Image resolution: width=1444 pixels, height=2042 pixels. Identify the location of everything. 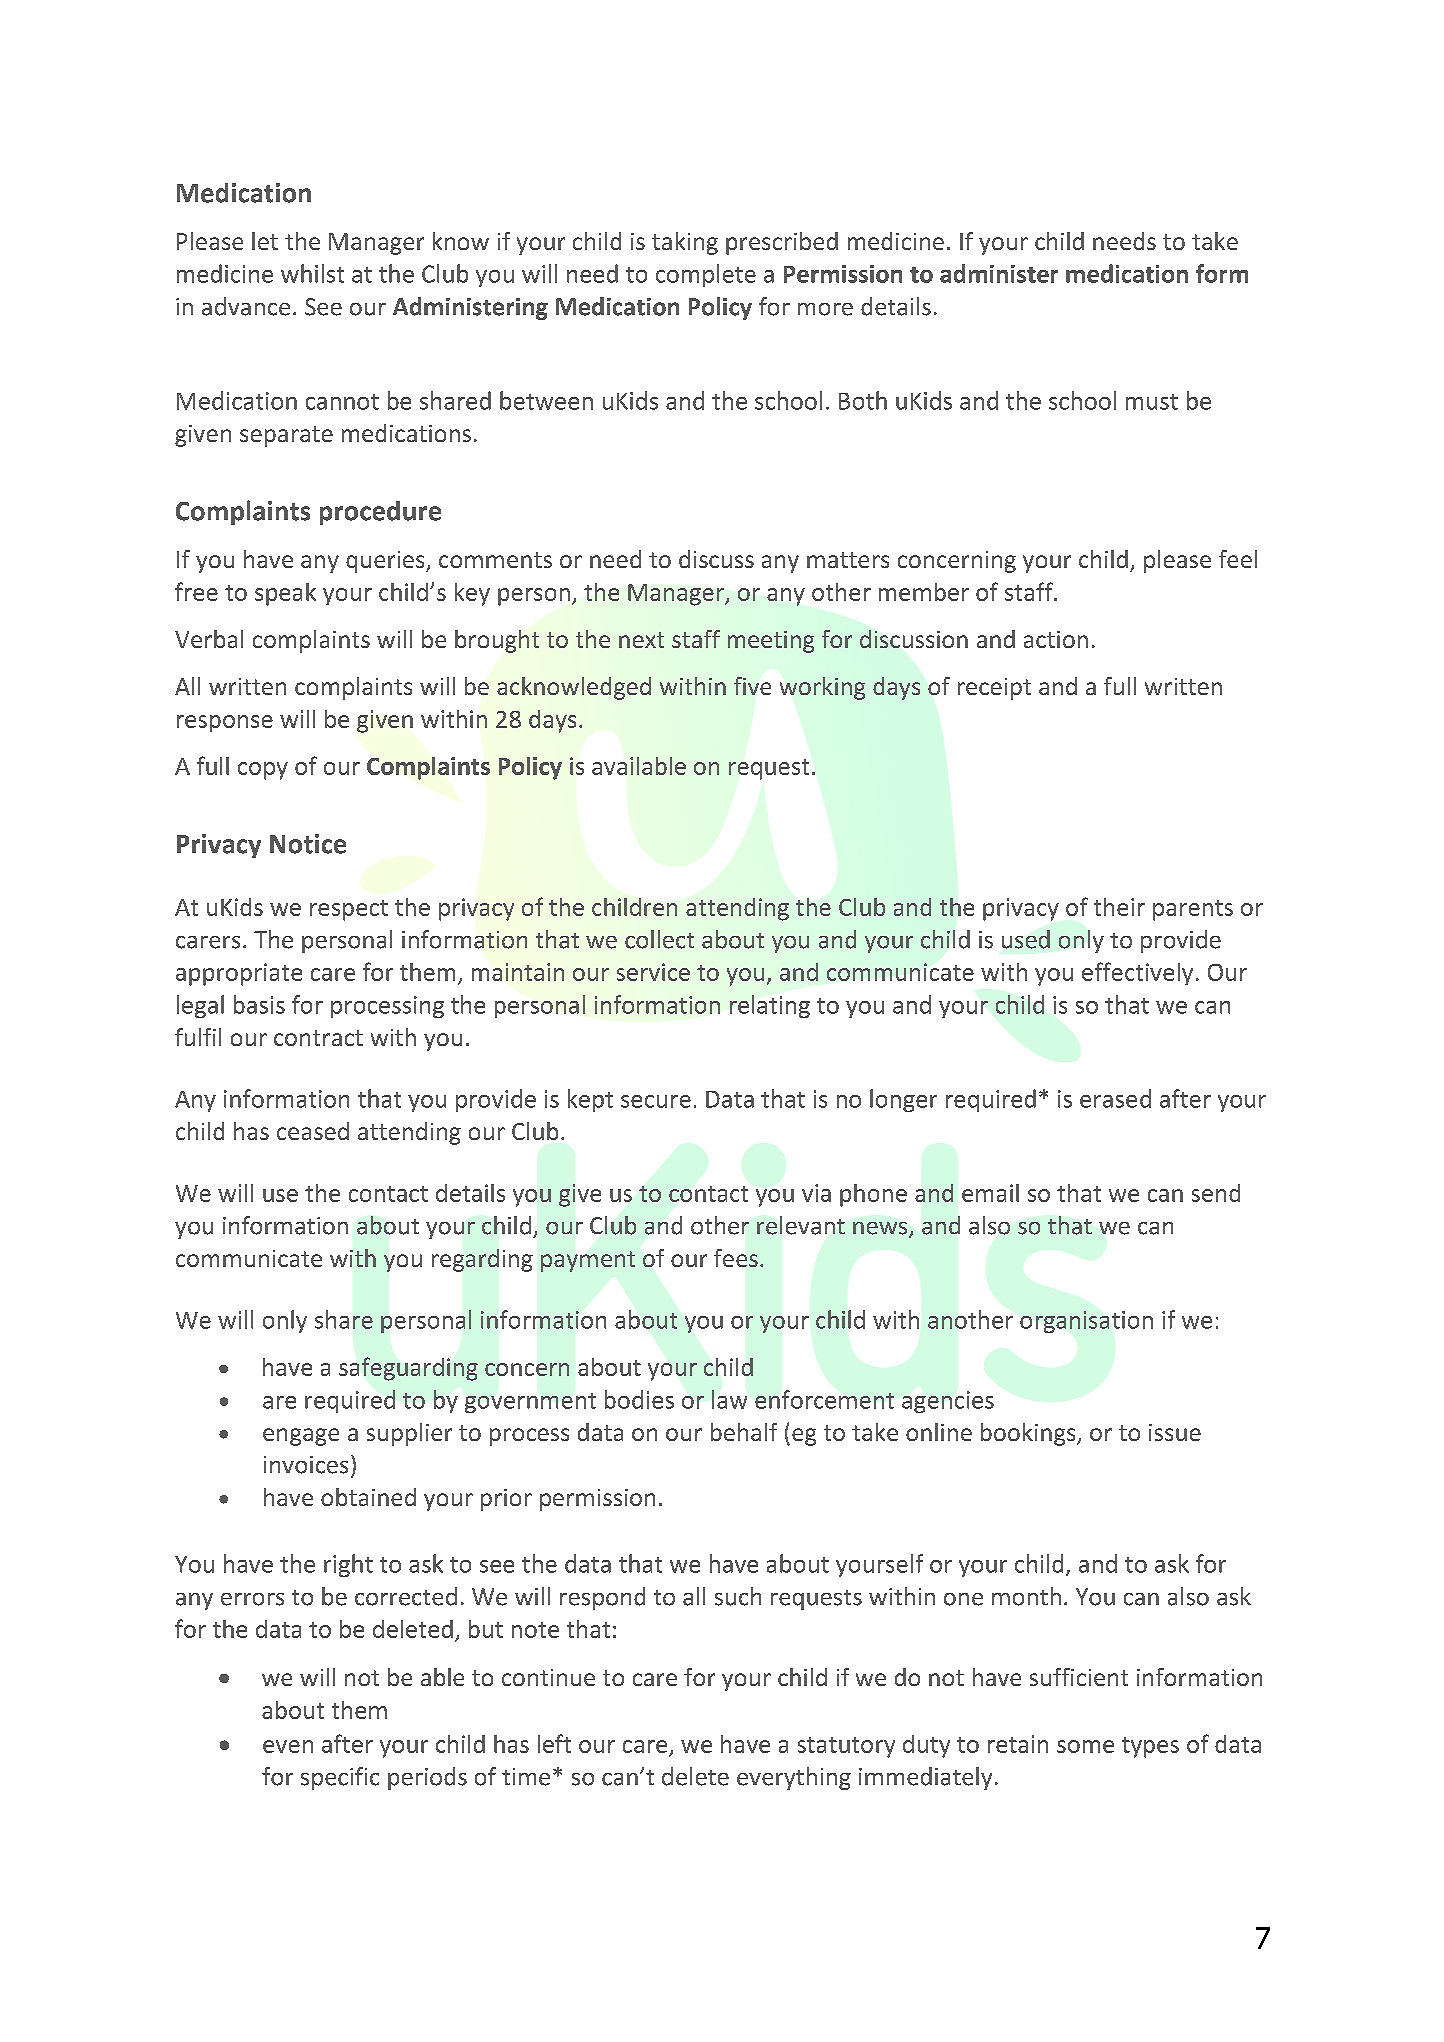
(794, 1778).
